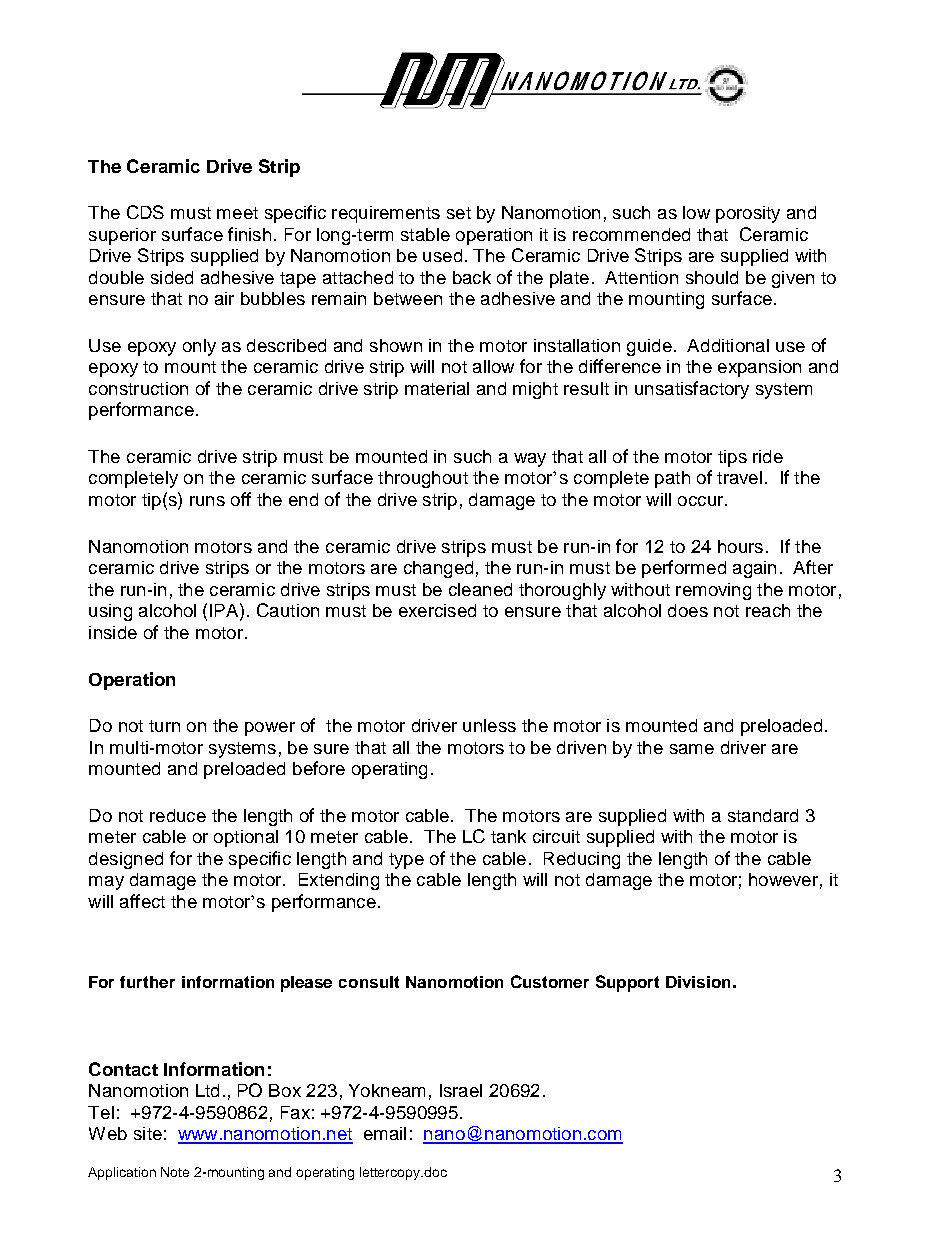 The image size is (952, 1233). What do you see at coordinates (385, 1133) in the screenshot?
I see `email` at bounding box center [385, 1133].
